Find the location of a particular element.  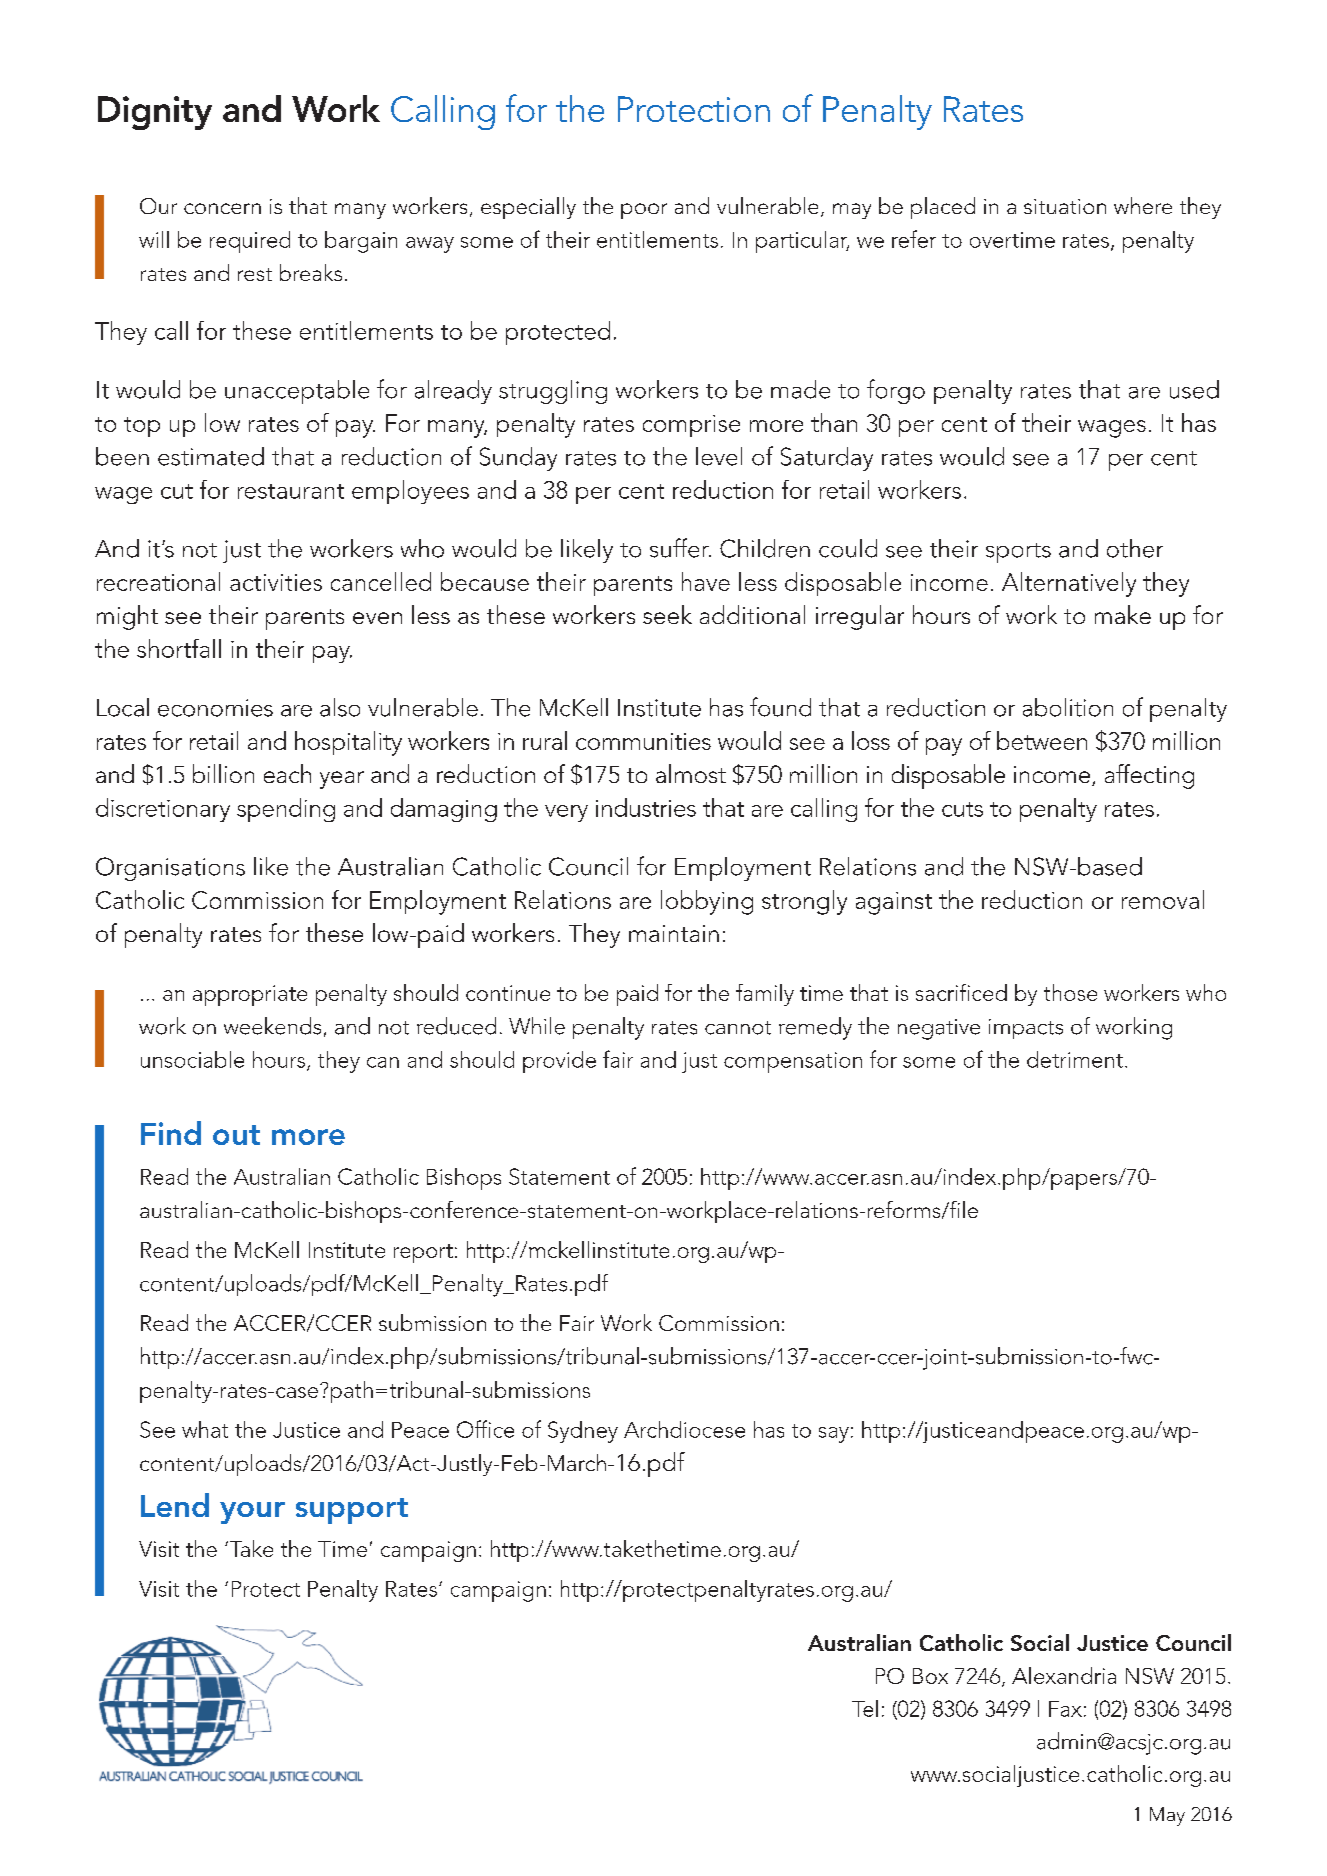

out is located at coordinates (236, 1135).
